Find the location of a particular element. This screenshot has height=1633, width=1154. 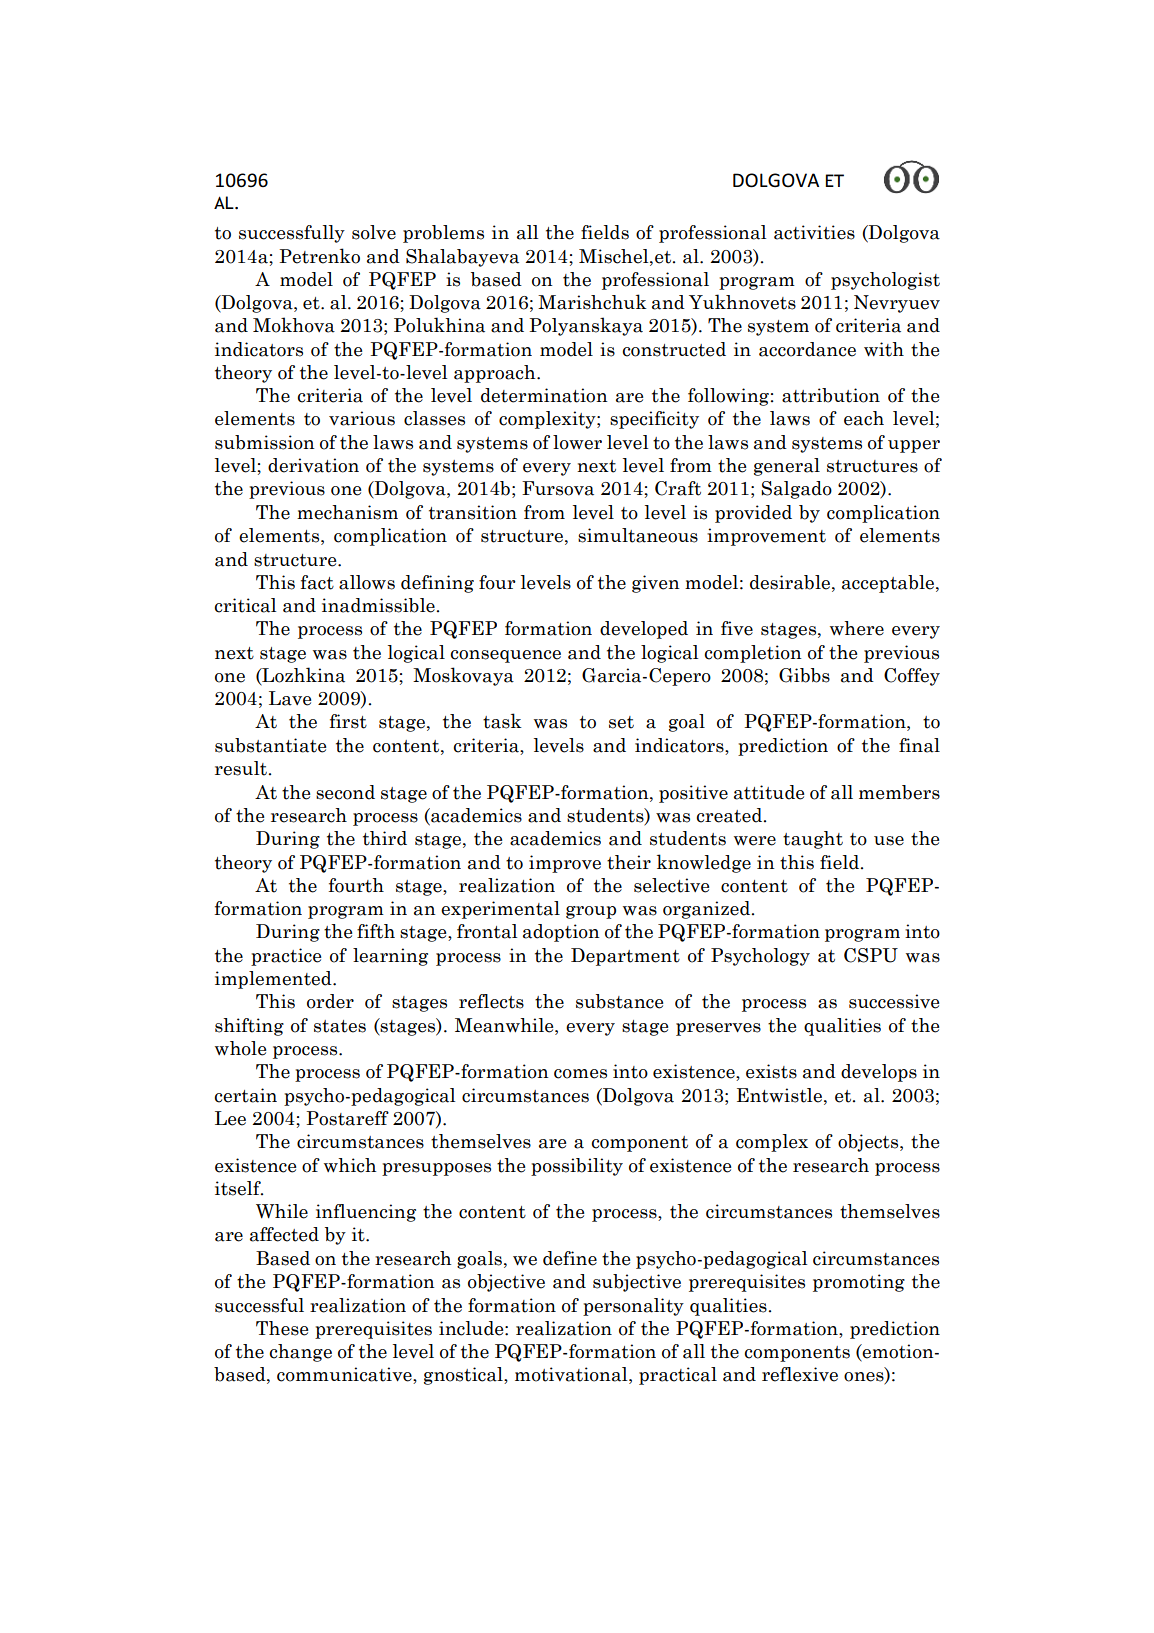

developed is located at coordinates (644, 630).
